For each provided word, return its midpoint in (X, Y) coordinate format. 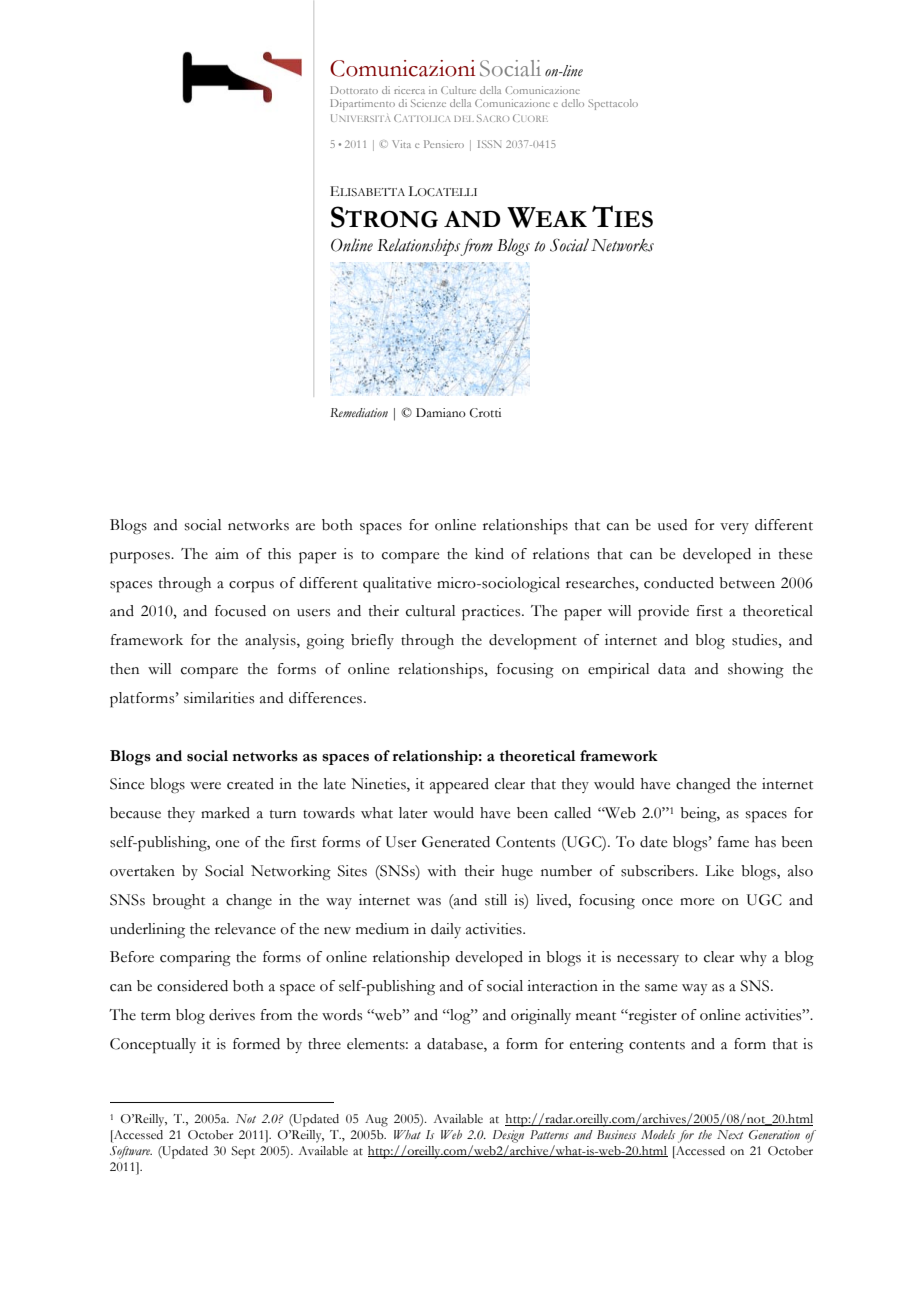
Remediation (359, 412)
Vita (401, 144)
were (205, 786)
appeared (459, 786)
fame (733, 842)
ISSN (489, 144)
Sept (243, 1152)
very (734, 528)
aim (227, 554)
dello (573, 103)
